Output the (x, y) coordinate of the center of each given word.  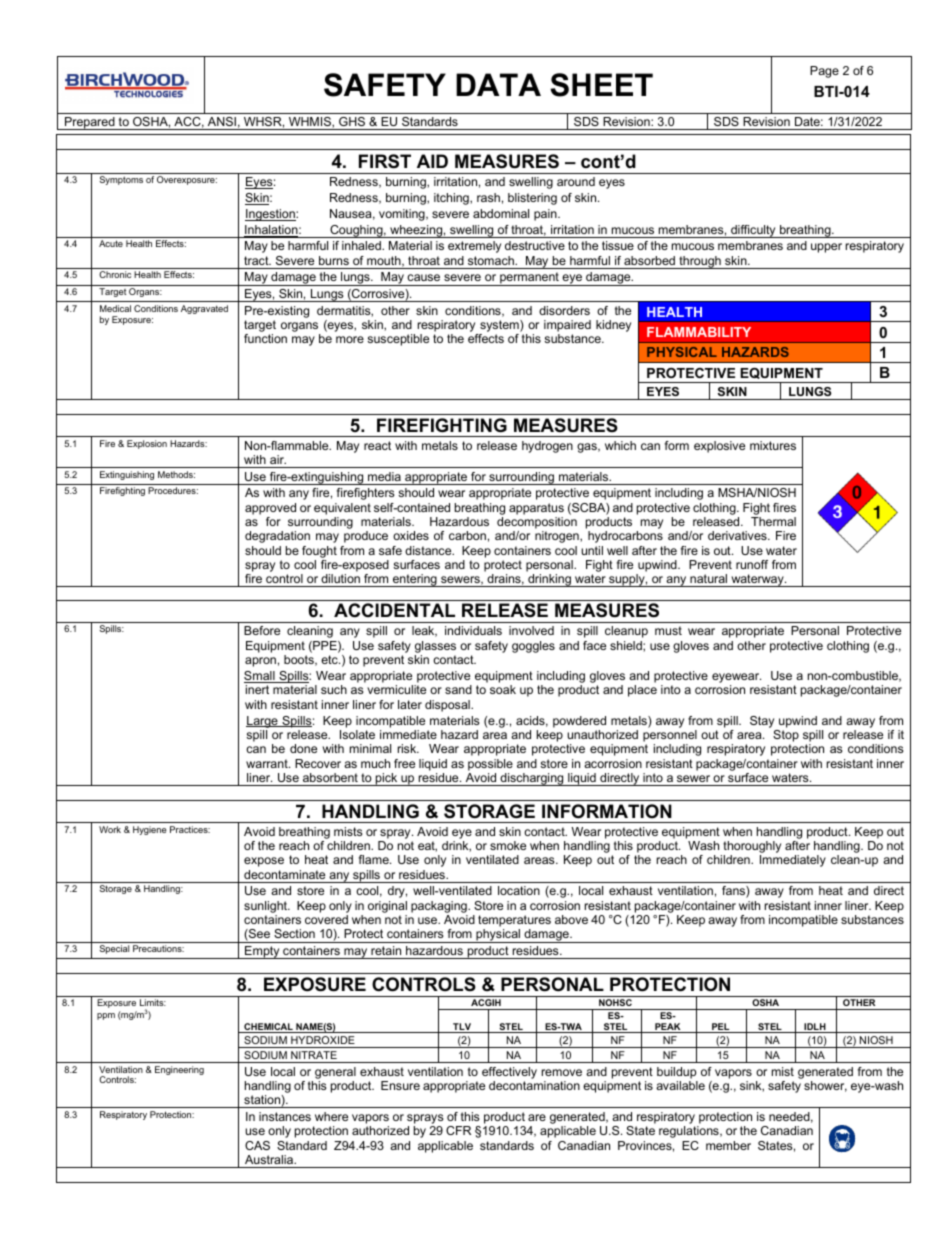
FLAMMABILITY (699, 332)
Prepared (90, 123)
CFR (458, 1130)
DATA (498, 84)
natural (708, 578)
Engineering (179, 1070)
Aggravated (204, 309)
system (499, 327)
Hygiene (150, 830)
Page (824, 72)
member (728, 1145)
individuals (473, 630)
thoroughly (751, 848)
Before (262, 630)
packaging (440, 907)
